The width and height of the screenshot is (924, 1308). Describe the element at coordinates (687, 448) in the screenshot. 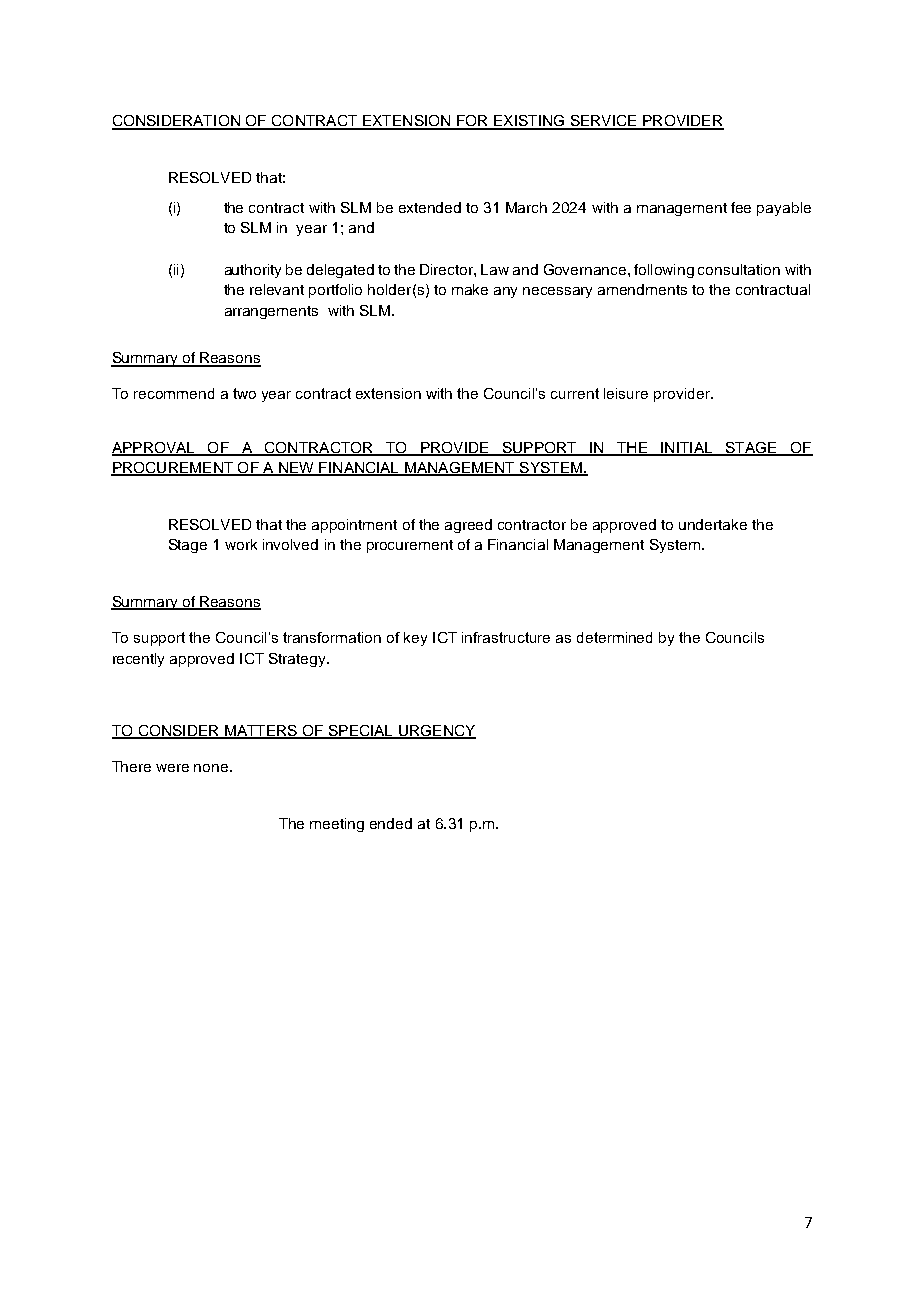

I see `INITIAL` at that location.
